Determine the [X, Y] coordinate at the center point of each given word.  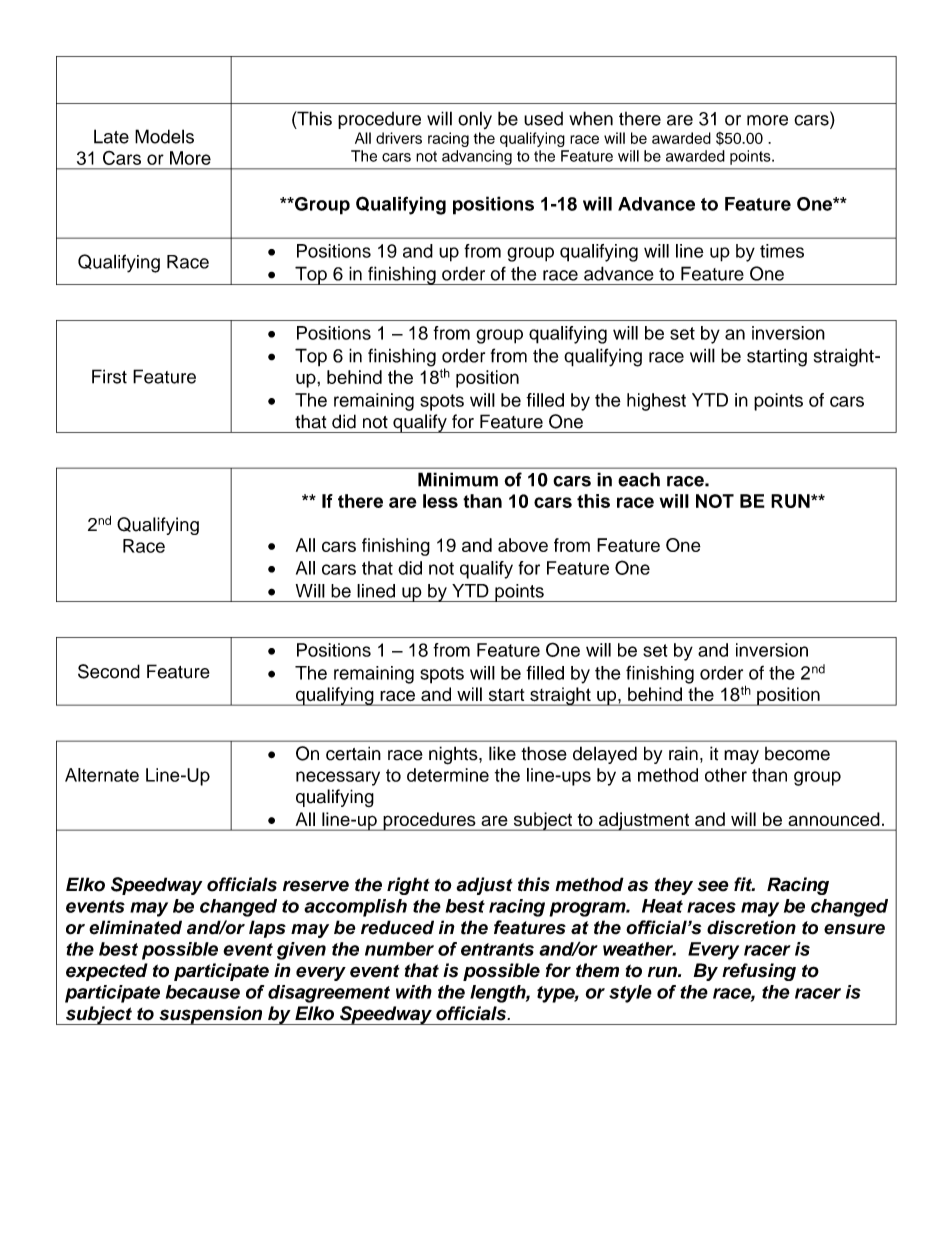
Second [109, 671]
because [203, 992]
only [475, 120]
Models [164, 136]
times [782, 251]
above [523, 545]
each [639, 479]
